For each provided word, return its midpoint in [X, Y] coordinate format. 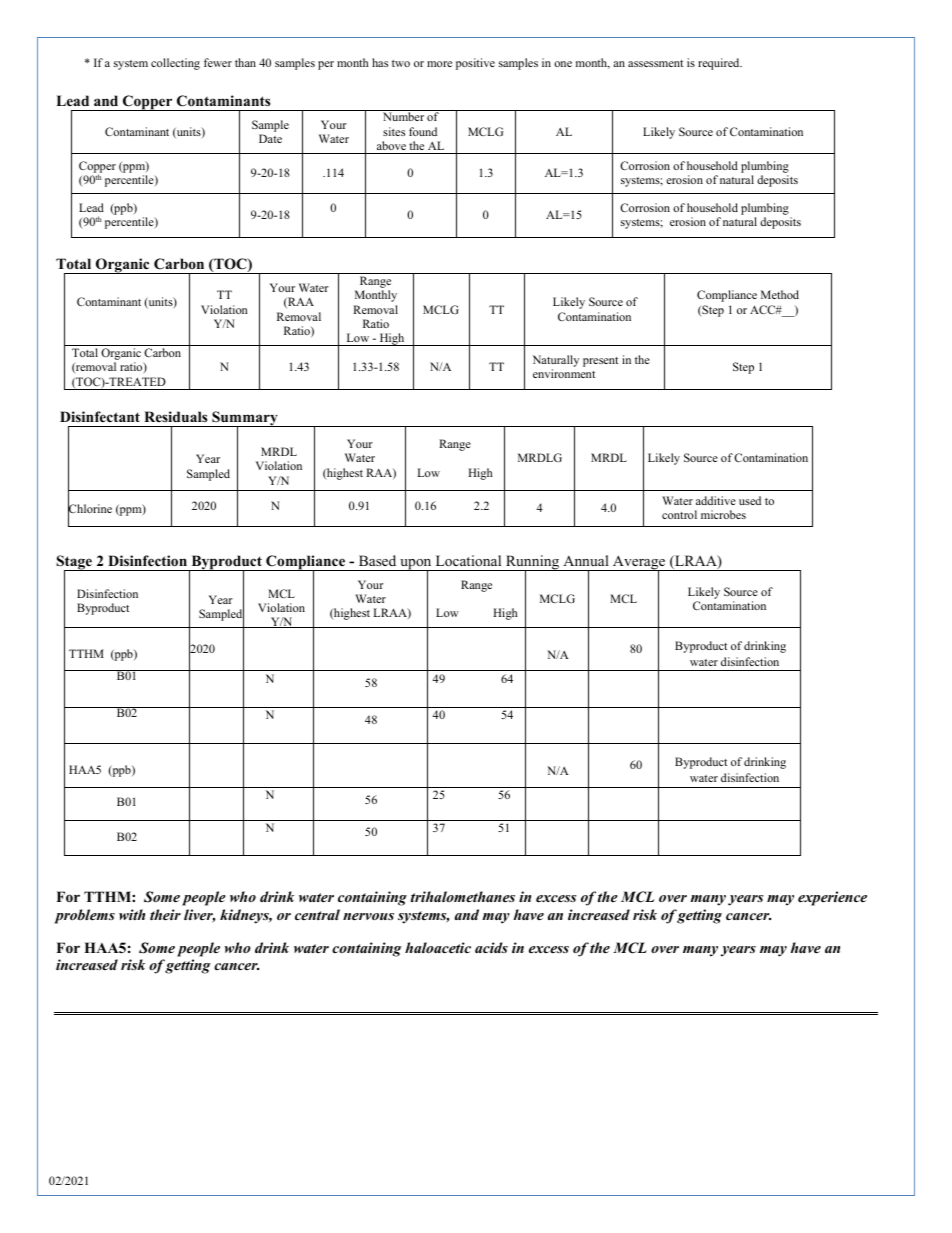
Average [639, 564]
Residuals [175, 416]
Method [780, 294]
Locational [468, 560]
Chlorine [90, 509]
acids [491, 947]
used [750, 500]
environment [564, 373]
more [439, 64]
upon [416, 566]
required [720, 64]
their [165, 914]
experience [832, 898]
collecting [175, 64]
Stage [75, 564]
